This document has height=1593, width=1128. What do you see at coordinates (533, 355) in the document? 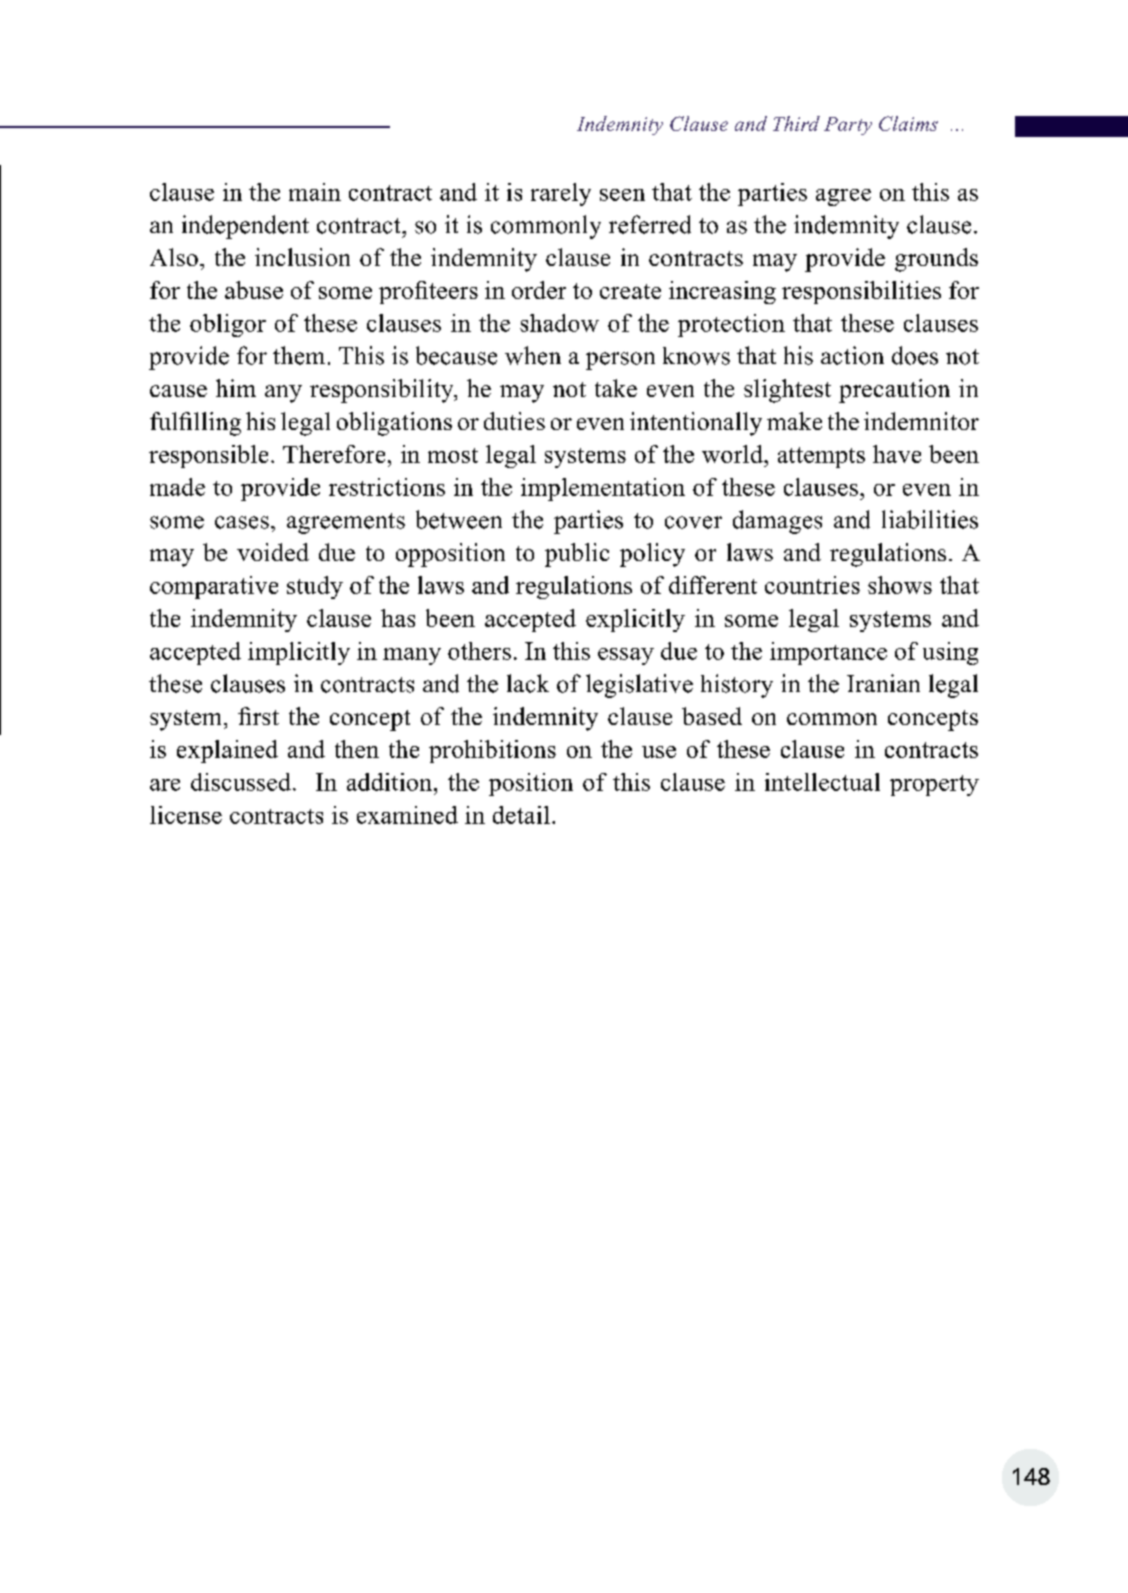
I see `when` at bounding box center [533, 355].
